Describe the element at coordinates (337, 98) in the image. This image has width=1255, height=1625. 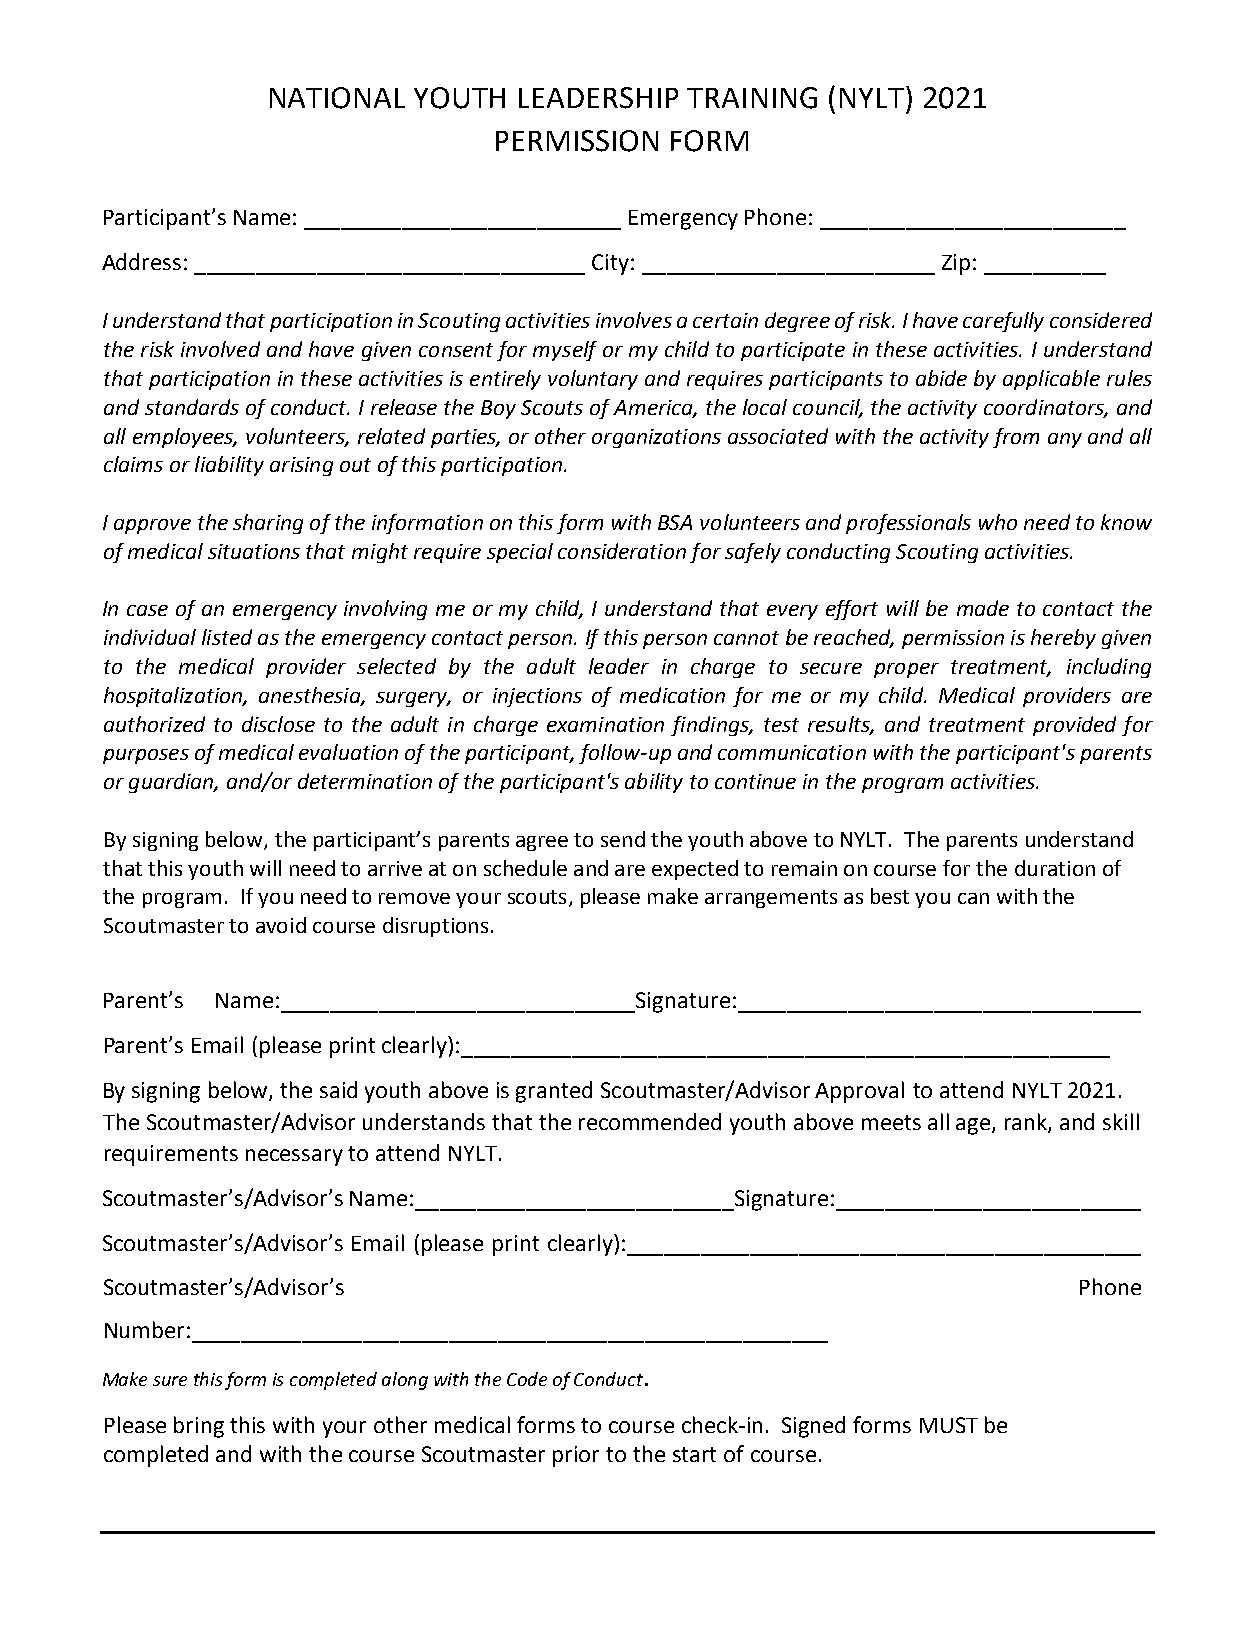
I see `NATIONAL` at that location.
